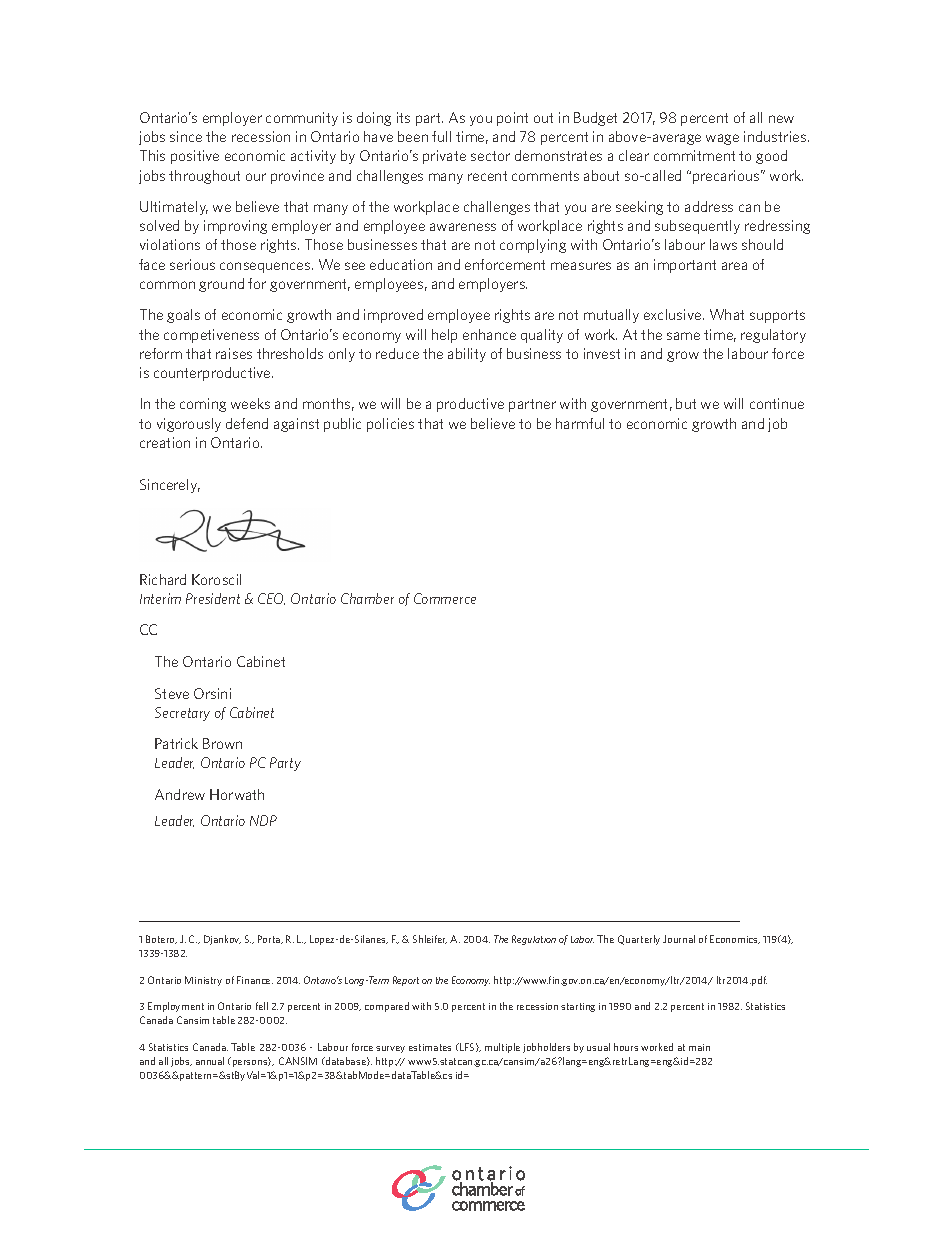 This screenshot has height=1233, width=952. I want to click on multiple, so click(502, 1048).
